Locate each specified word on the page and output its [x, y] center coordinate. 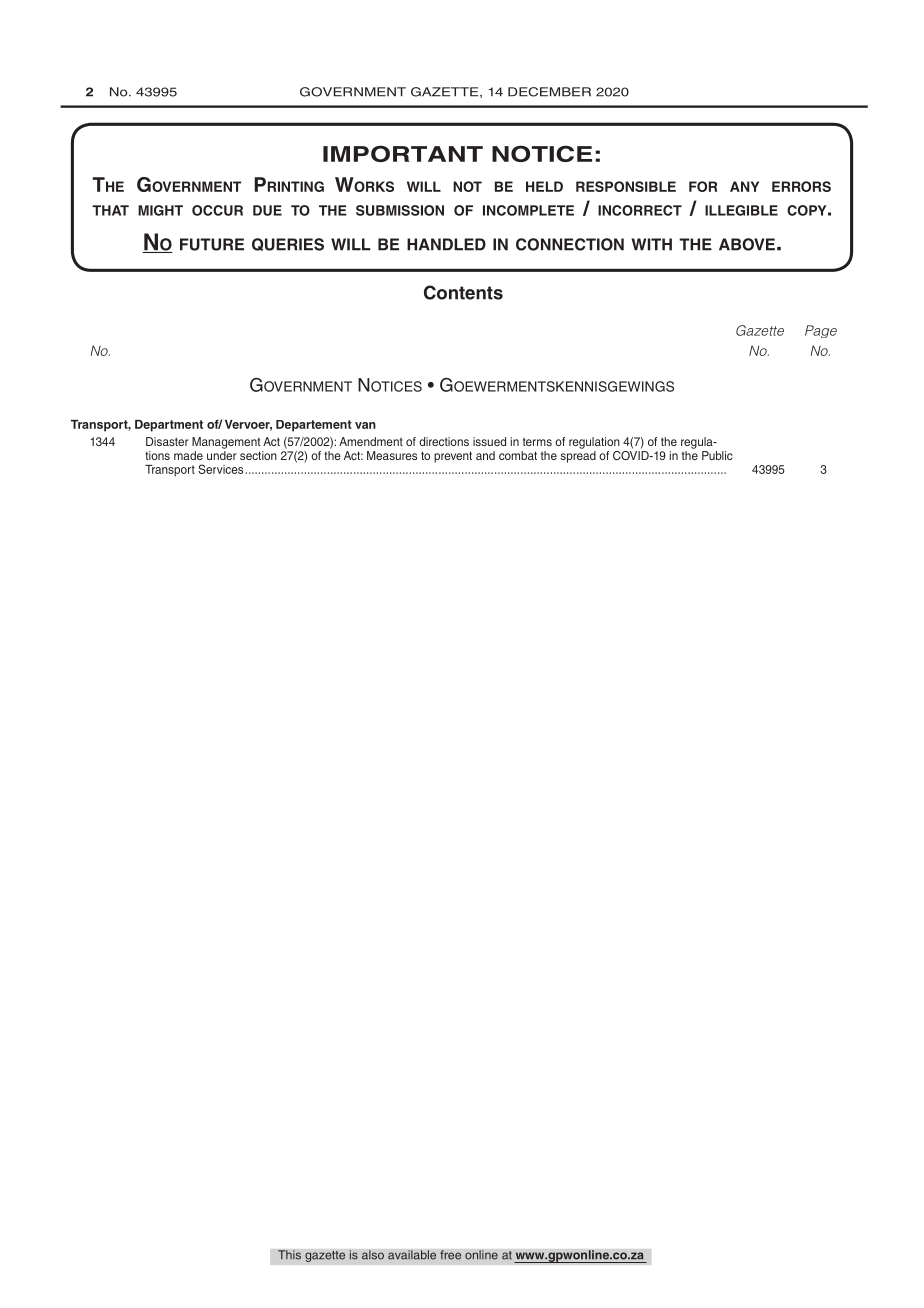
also [373, 1255]
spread [578, 455]
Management [226, 443]
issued [489, 441]
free [450, 1255]
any [744, 186]
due [267, 210]
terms [537, 442]
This [289, 1255]
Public [717, 455]
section [258, 455]
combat [518, 455]
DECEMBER [549, 92]
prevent [453, 457]
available [412, 1255]
